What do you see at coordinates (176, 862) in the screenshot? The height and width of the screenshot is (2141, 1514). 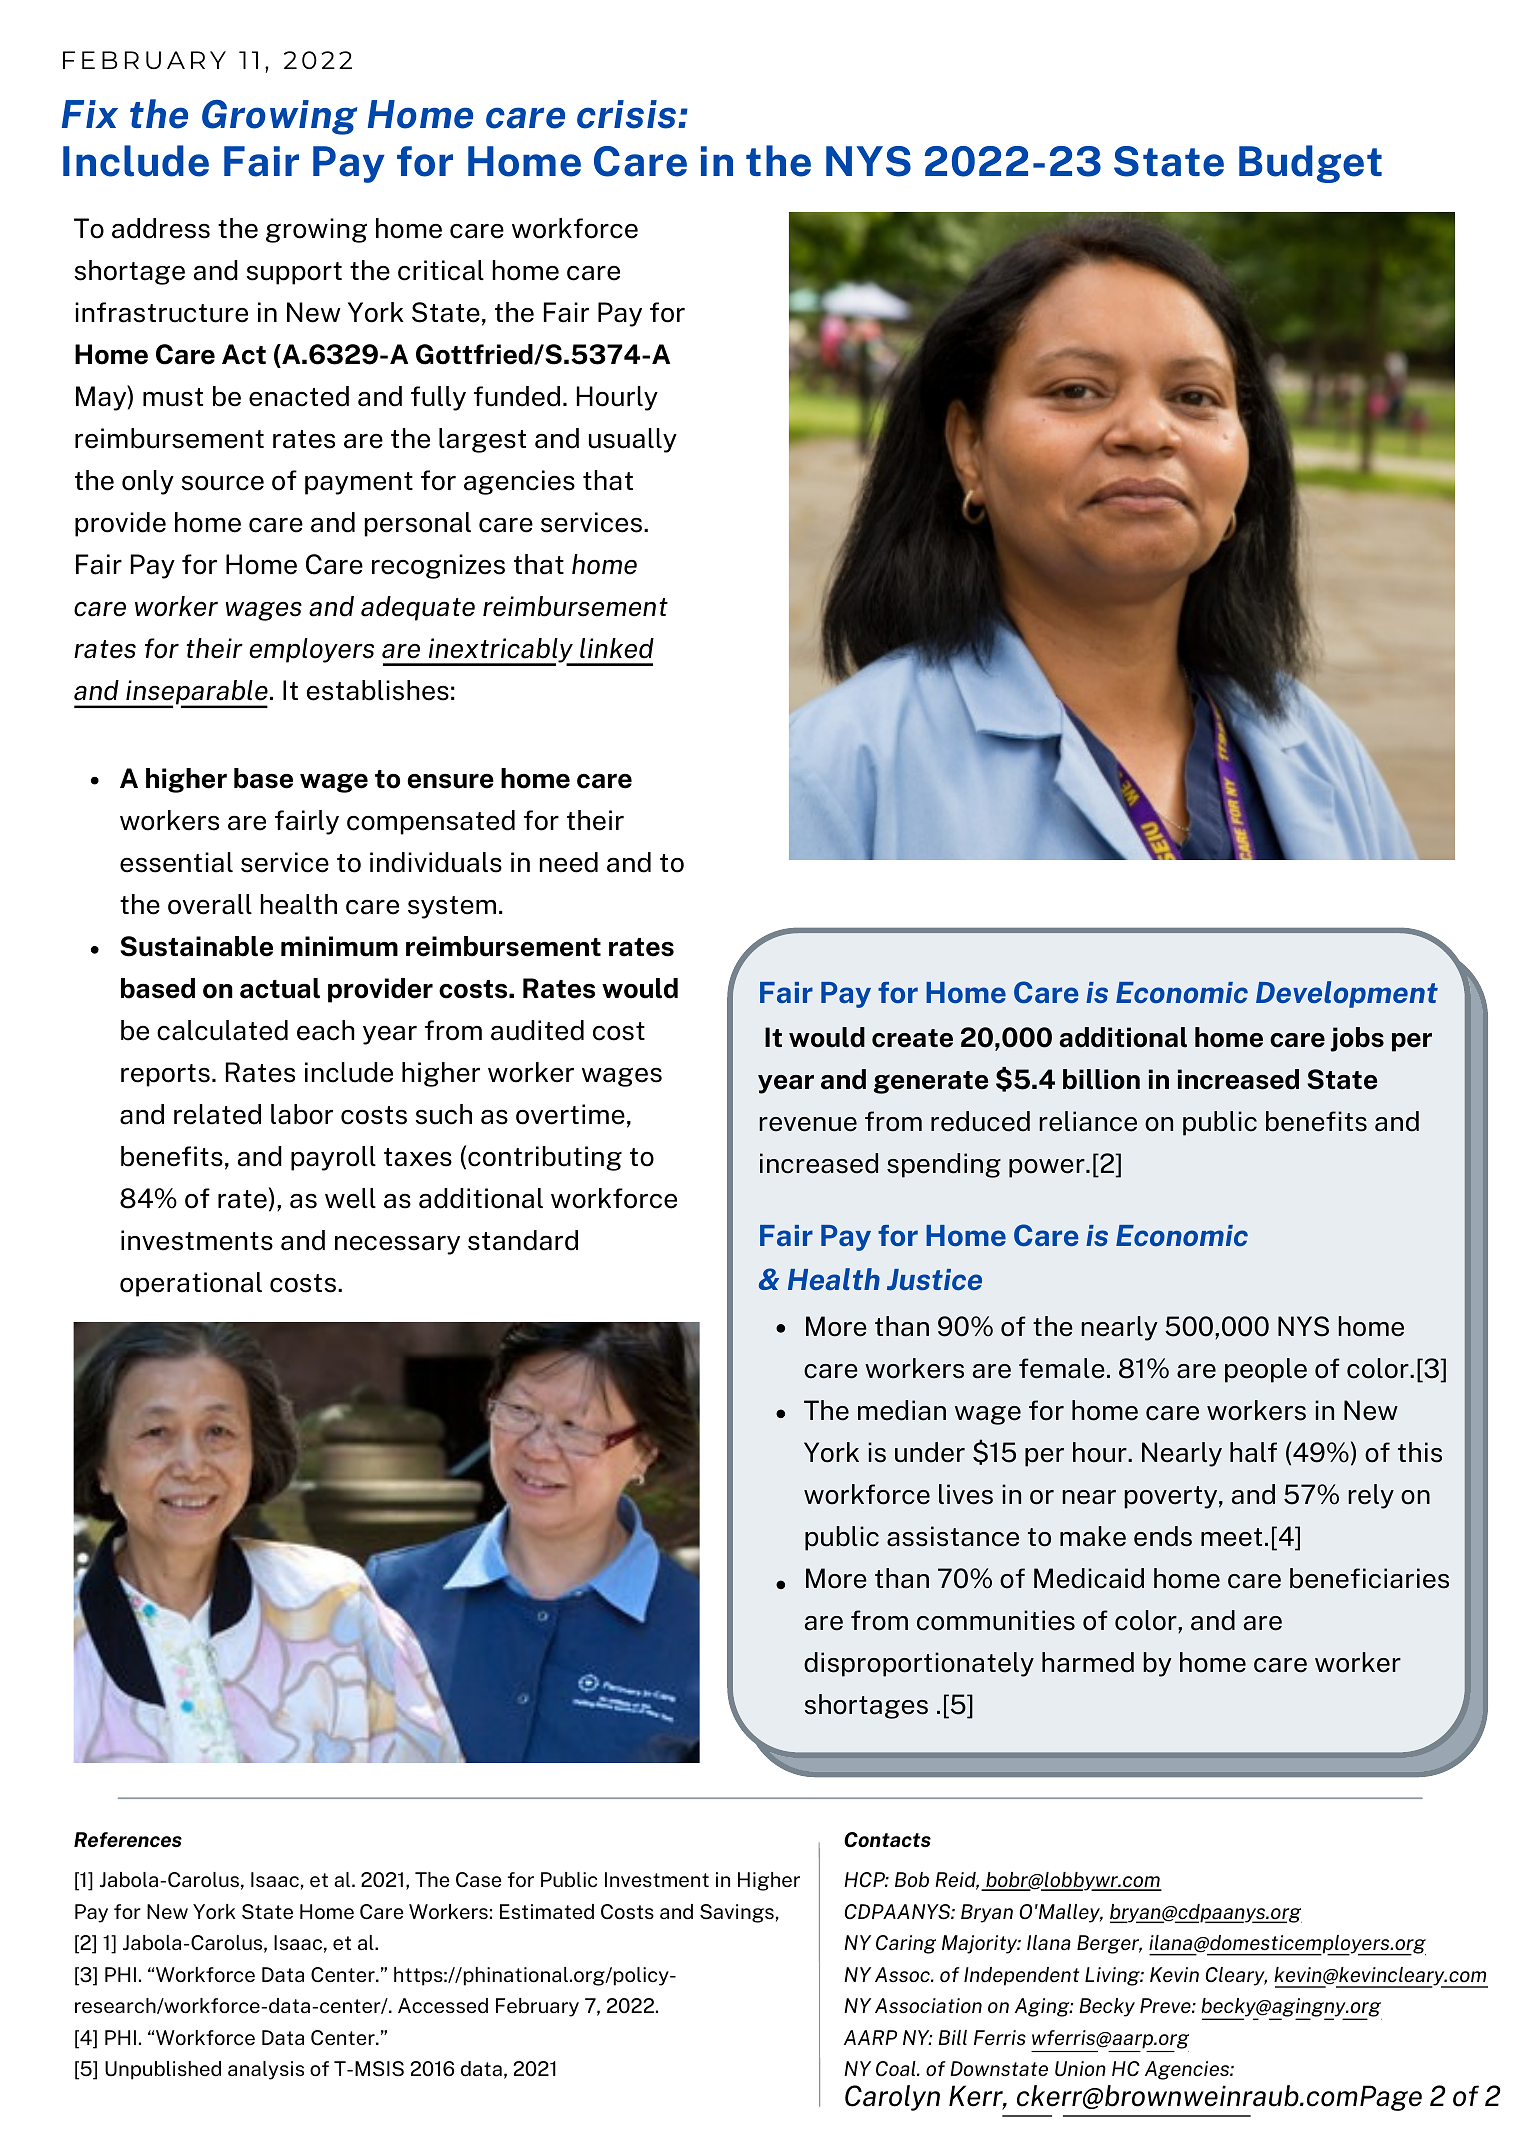 I see `essential` at bounding box center [176, 862].
